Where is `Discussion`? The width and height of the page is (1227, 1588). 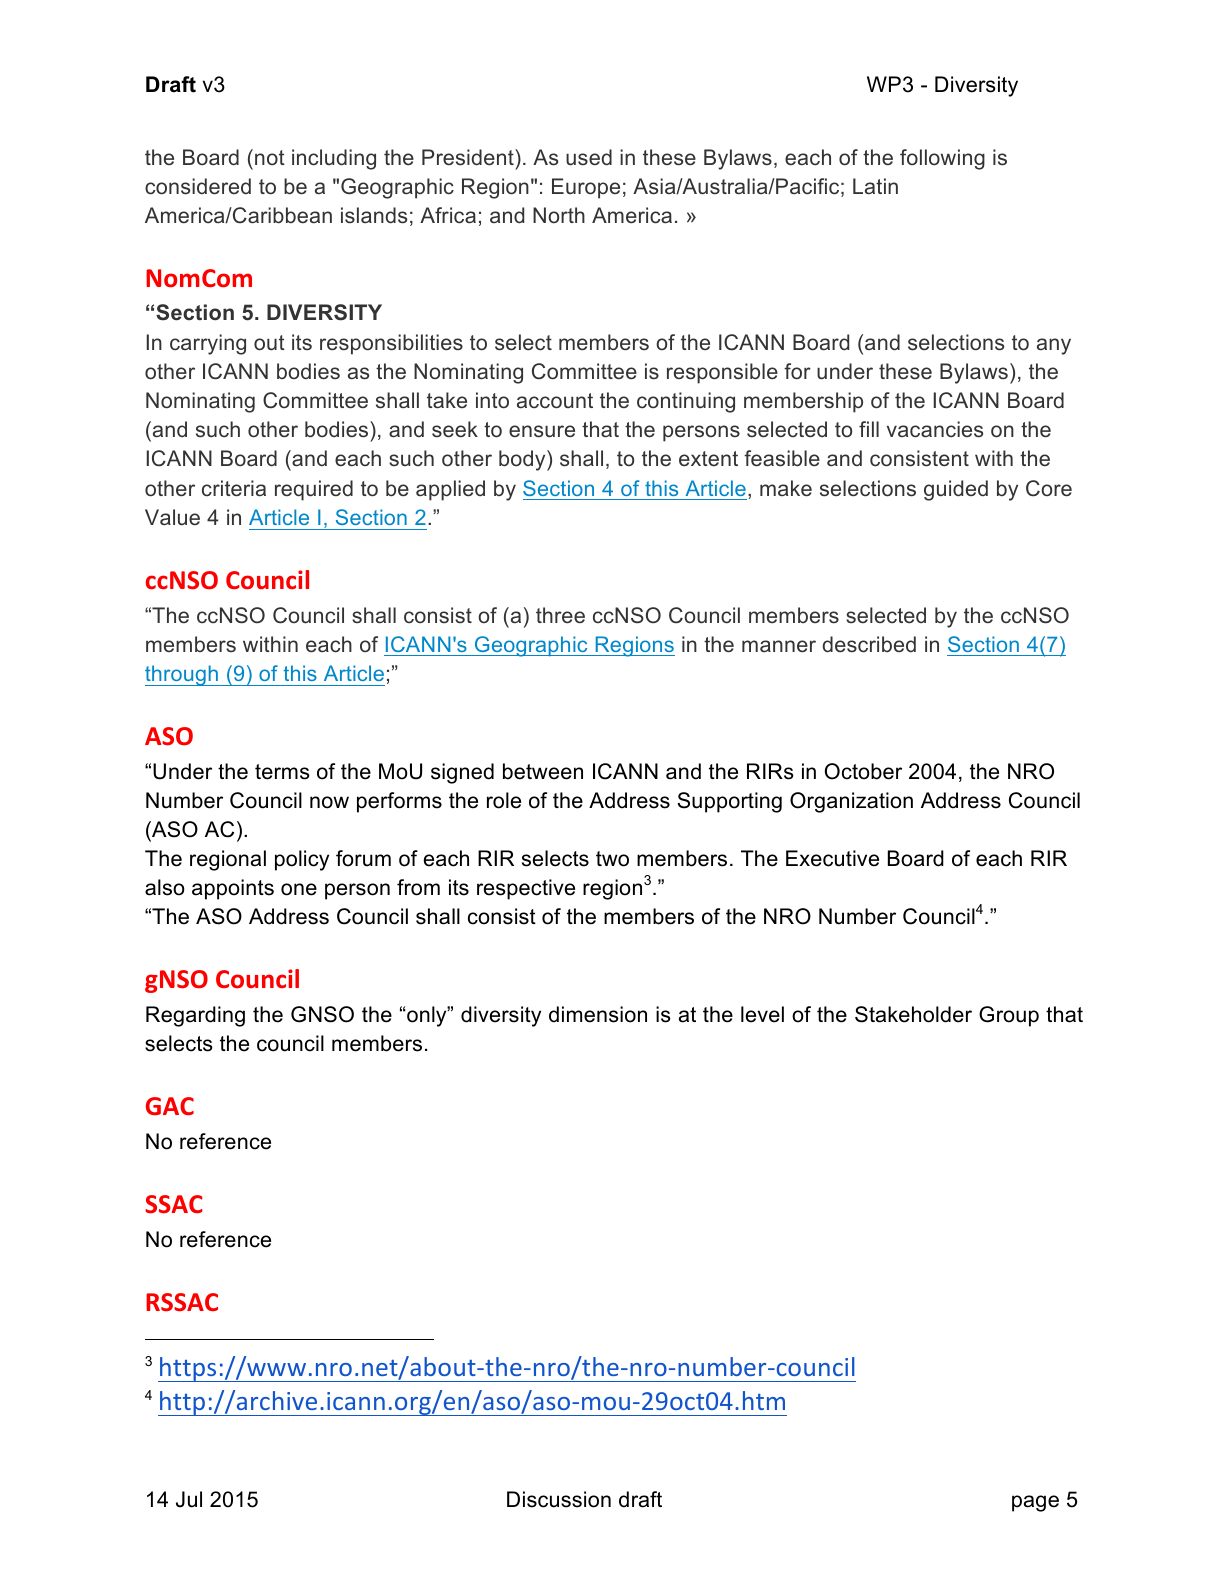 Discussion is located at coordinates (559, 1499).
